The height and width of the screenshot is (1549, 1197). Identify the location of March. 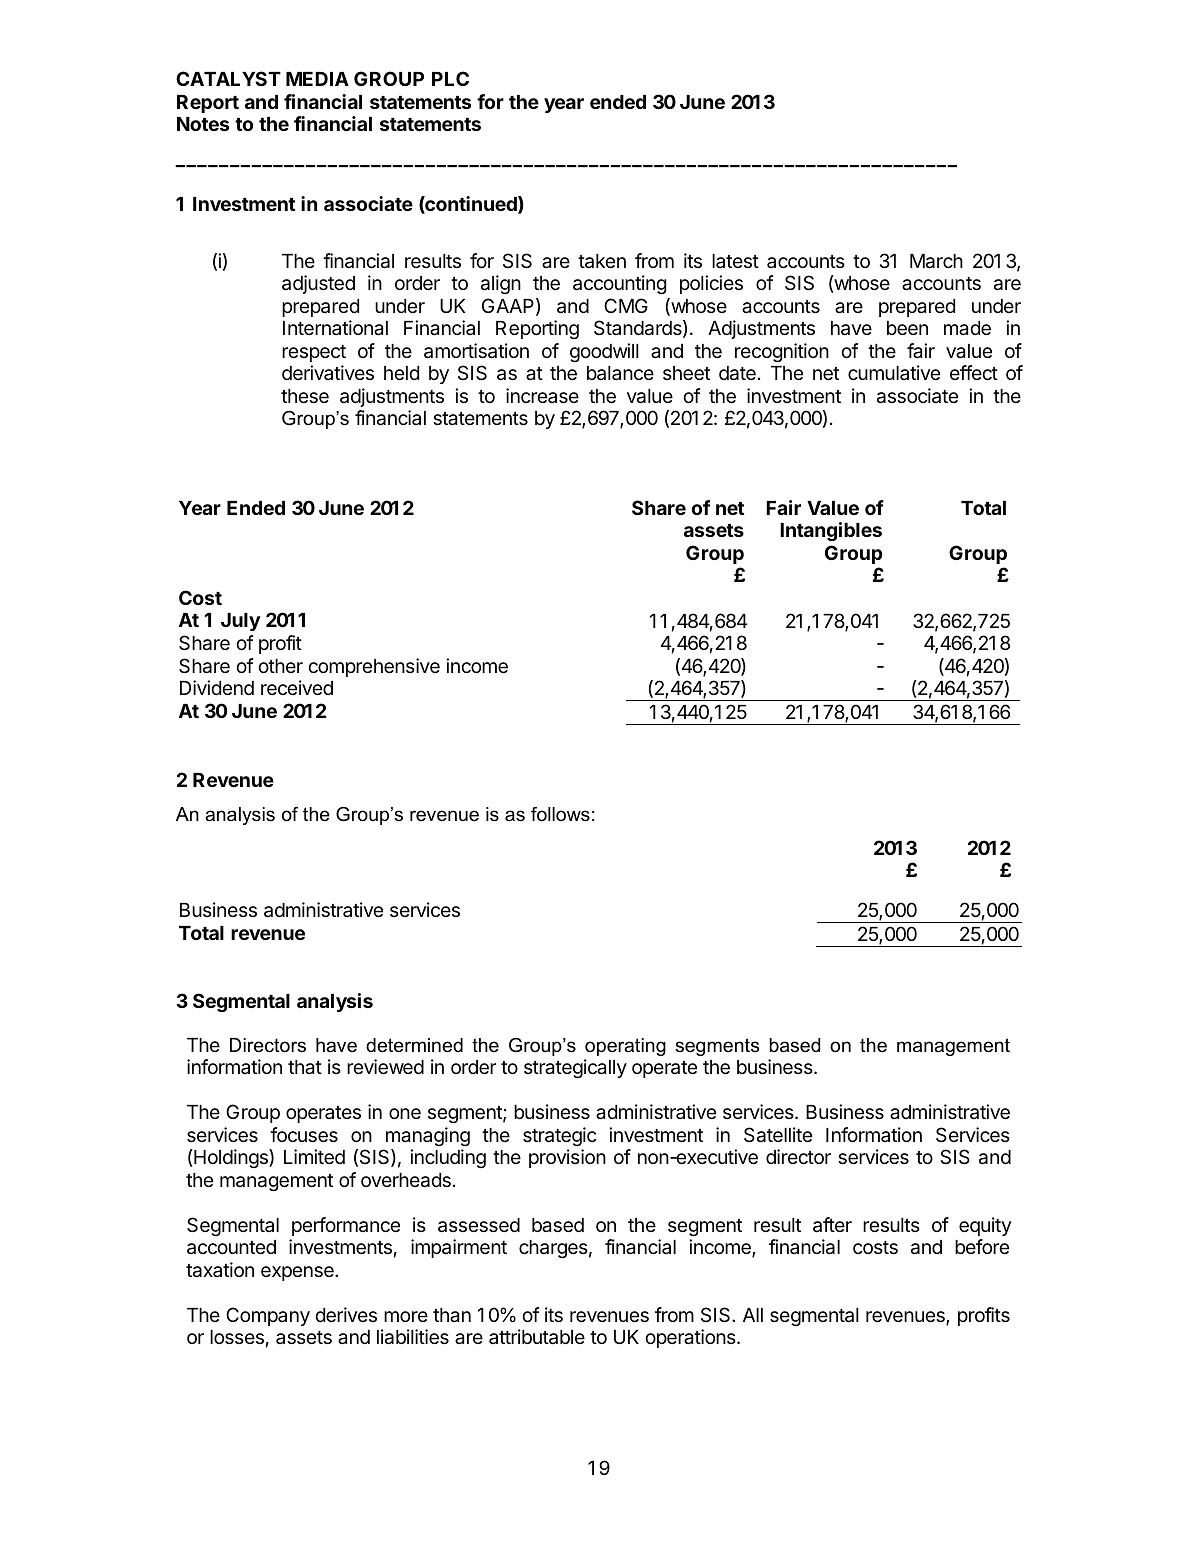
(936, 261).
